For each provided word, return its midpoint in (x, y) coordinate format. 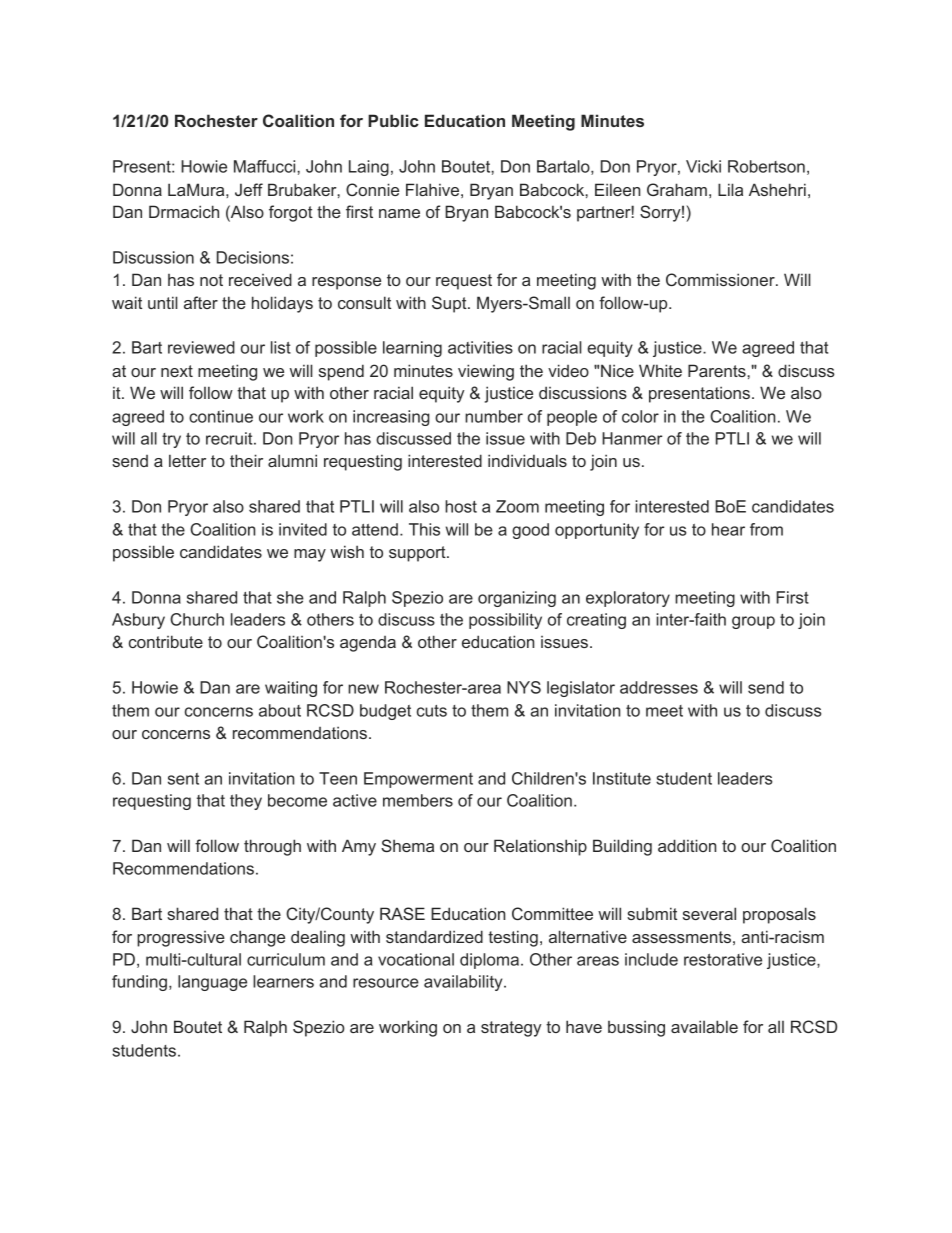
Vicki (703, 166)
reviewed (201, 347)
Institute (622, 778)
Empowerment (418, 780)
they (246, 802)
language (212, 983)
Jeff (249, 189)
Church (197, 619)
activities (480, 347)
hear (728, 529)
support (418, 554)
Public (393, 120)
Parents (718, 370)
